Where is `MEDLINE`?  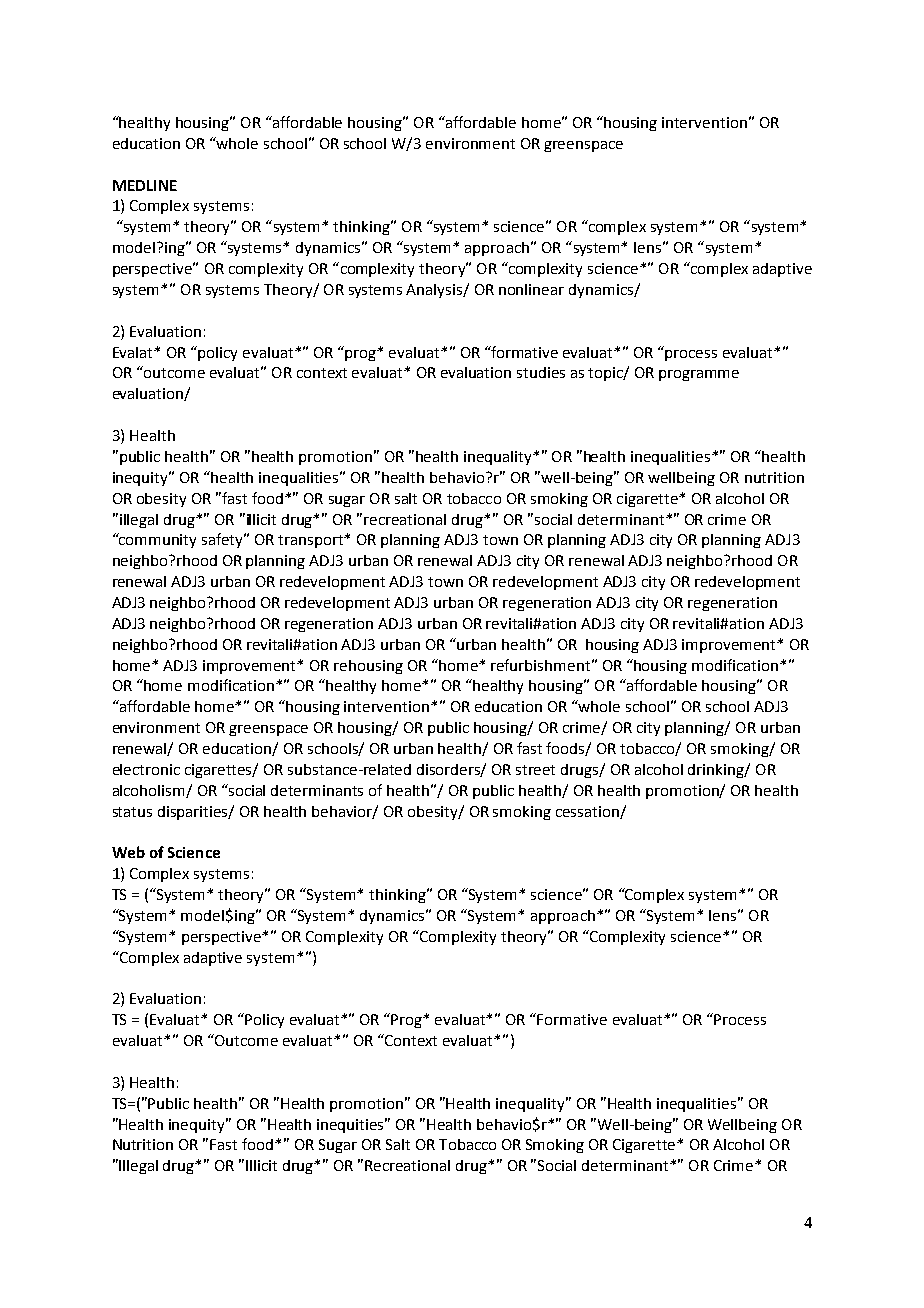 MEDLINE is located at coordinates (145, 185).
